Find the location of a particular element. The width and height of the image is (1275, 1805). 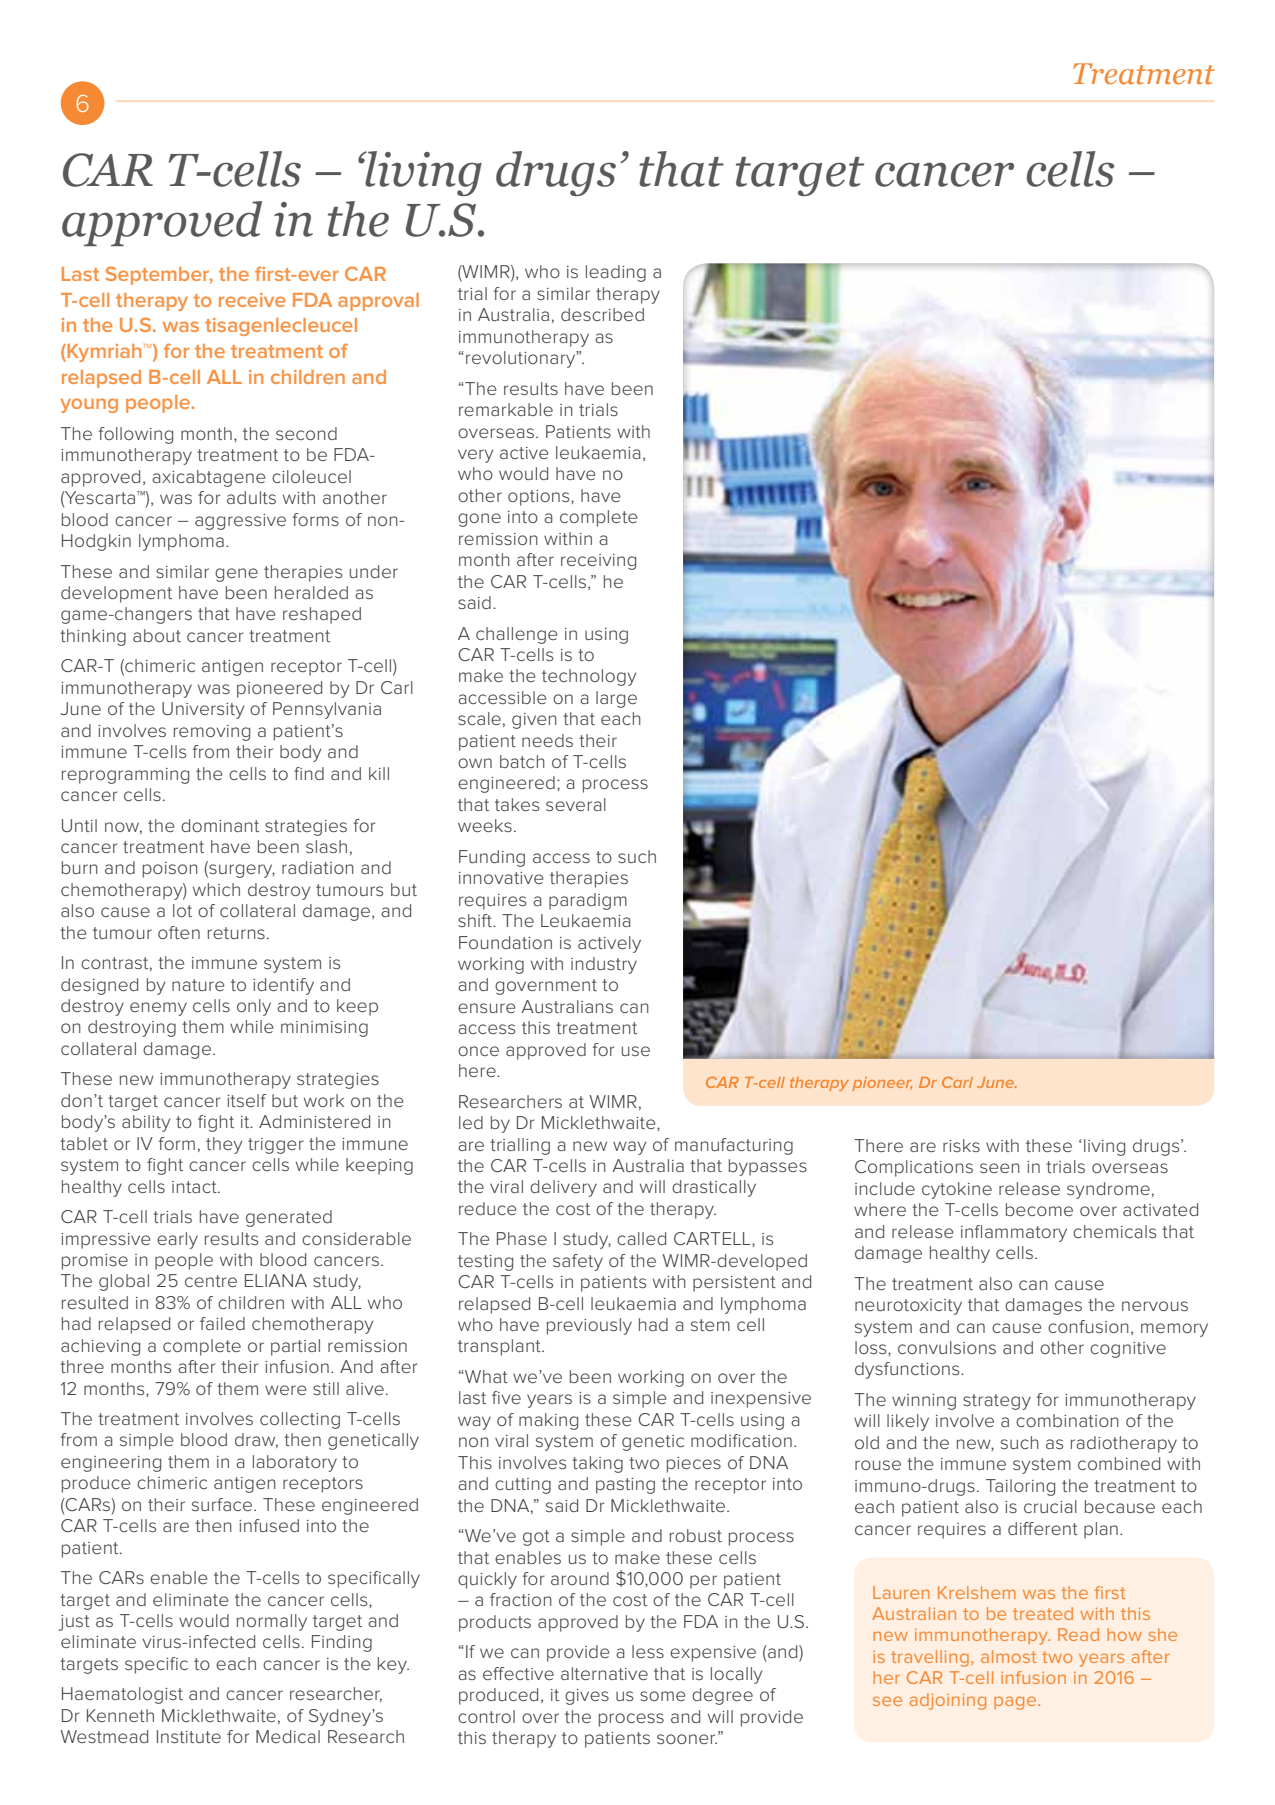

page is located at coordinates (1016, 1703).
